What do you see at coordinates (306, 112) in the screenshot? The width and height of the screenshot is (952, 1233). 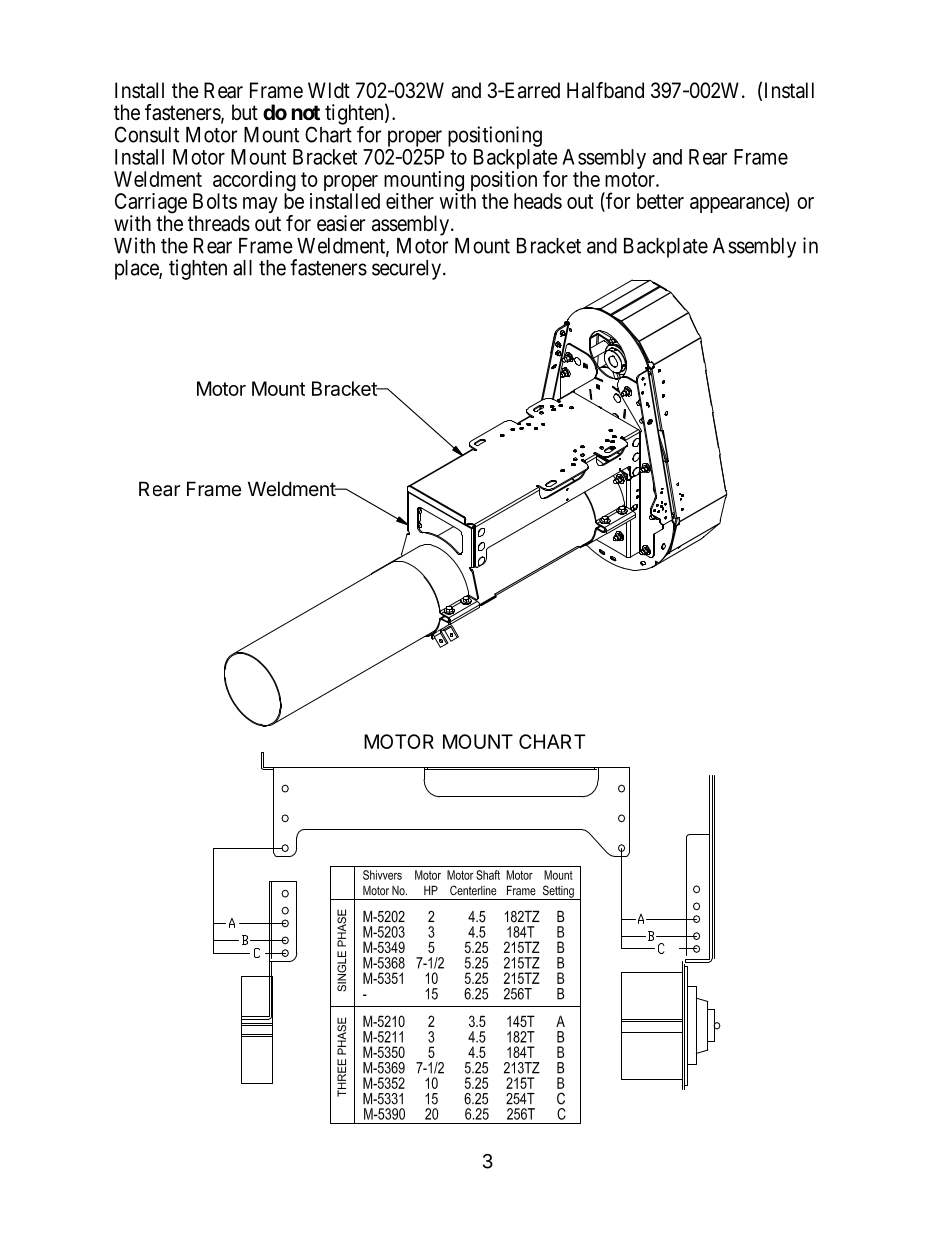 I see `not` at bounding box center [306, 112].
